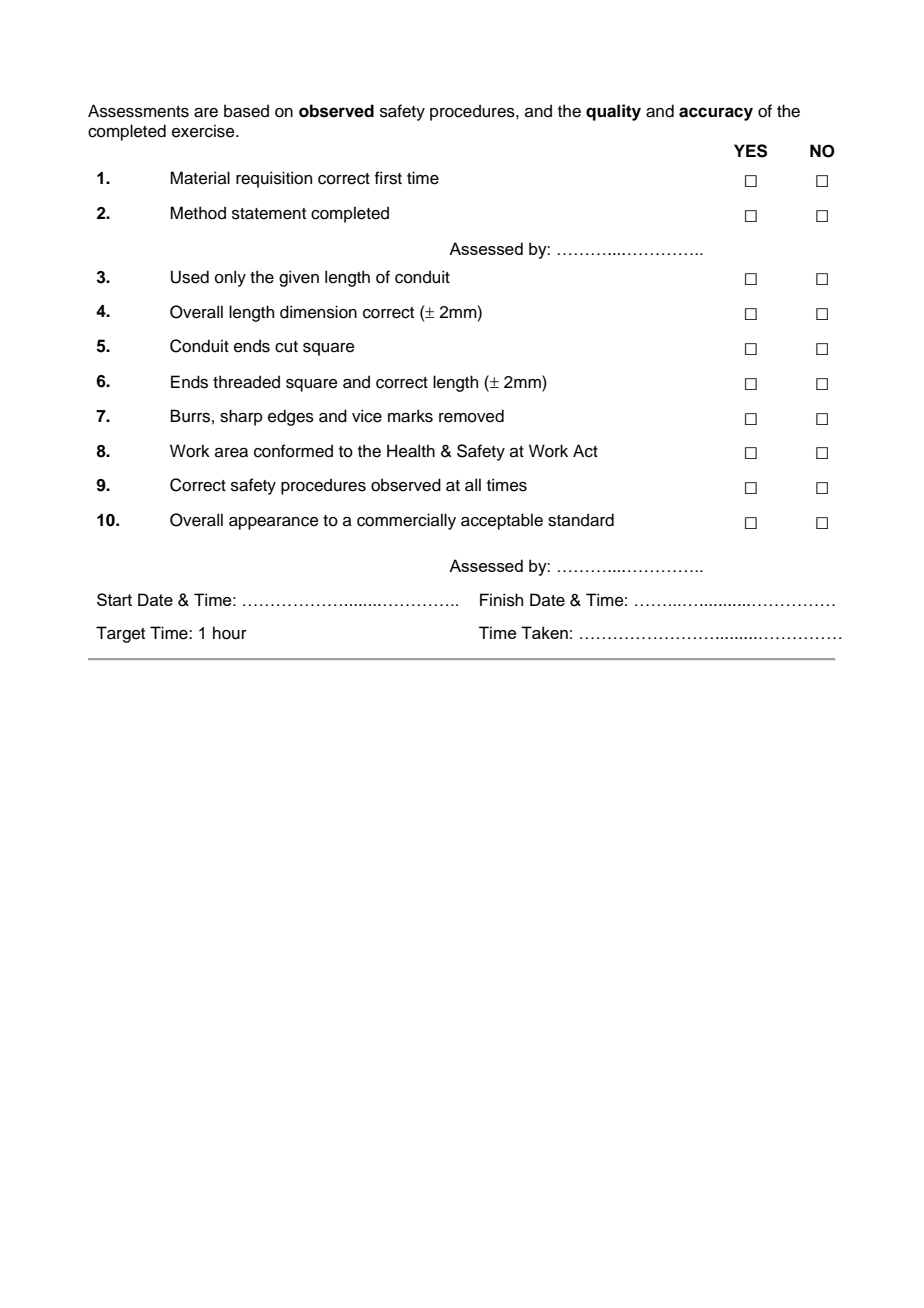  Describe the element at coordinates (716, 114) in the screenshot. I see `accuracy` at that location.
